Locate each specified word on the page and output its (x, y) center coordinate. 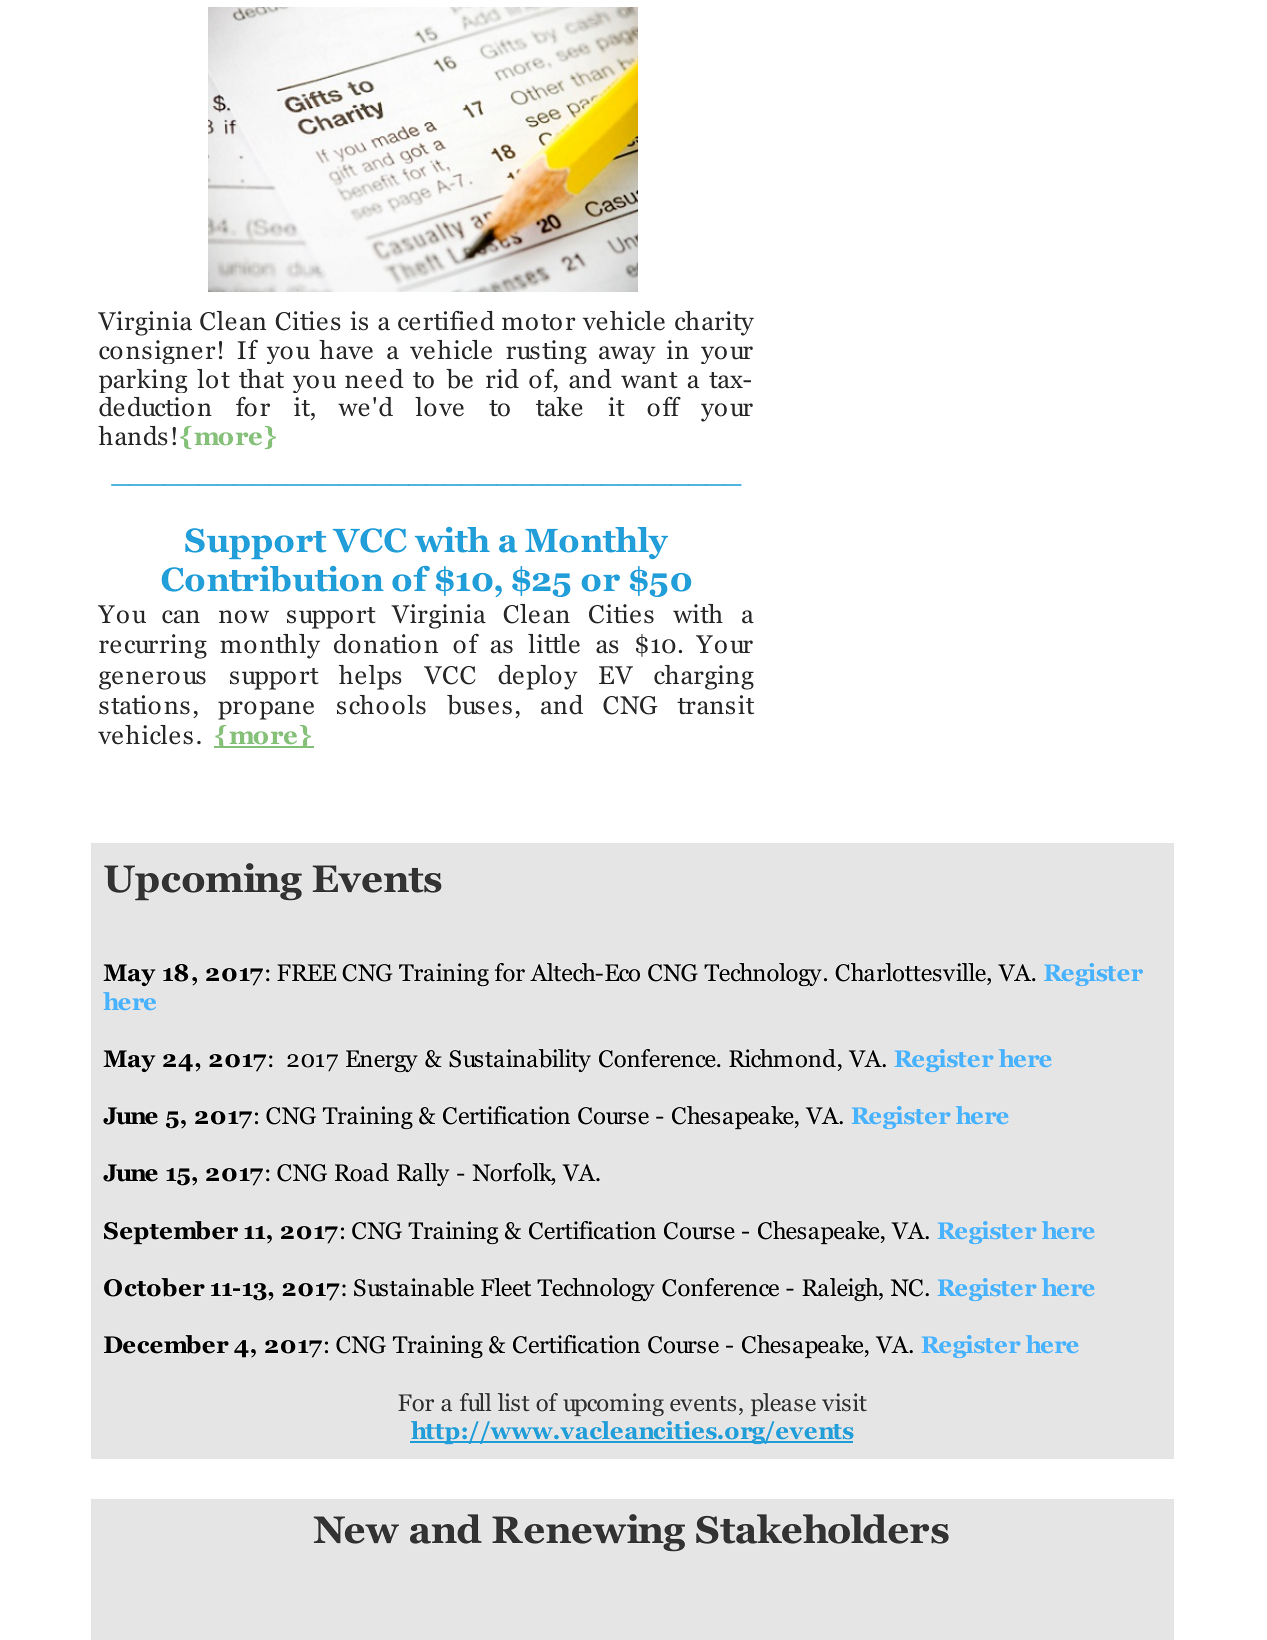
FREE (306, 972)
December (166, 1344)
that (261, 379)
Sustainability (520, 1060)
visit (844, 1402)
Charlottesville (911, 972)
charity (714, 323)
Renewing (588, 1532)
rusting (546, 352)
